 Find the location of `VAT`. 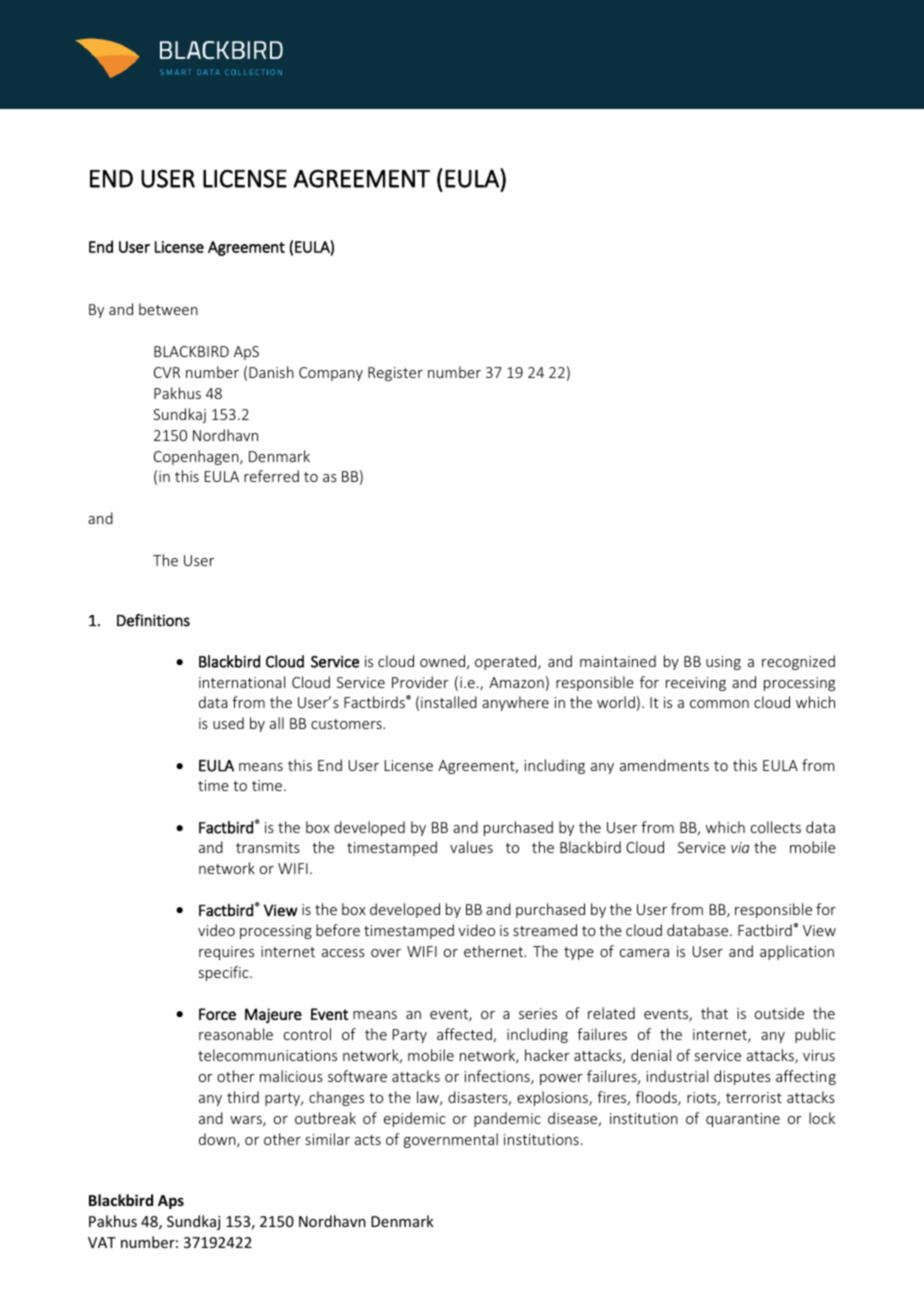

VAT is located at coordinates (102, 1242).
